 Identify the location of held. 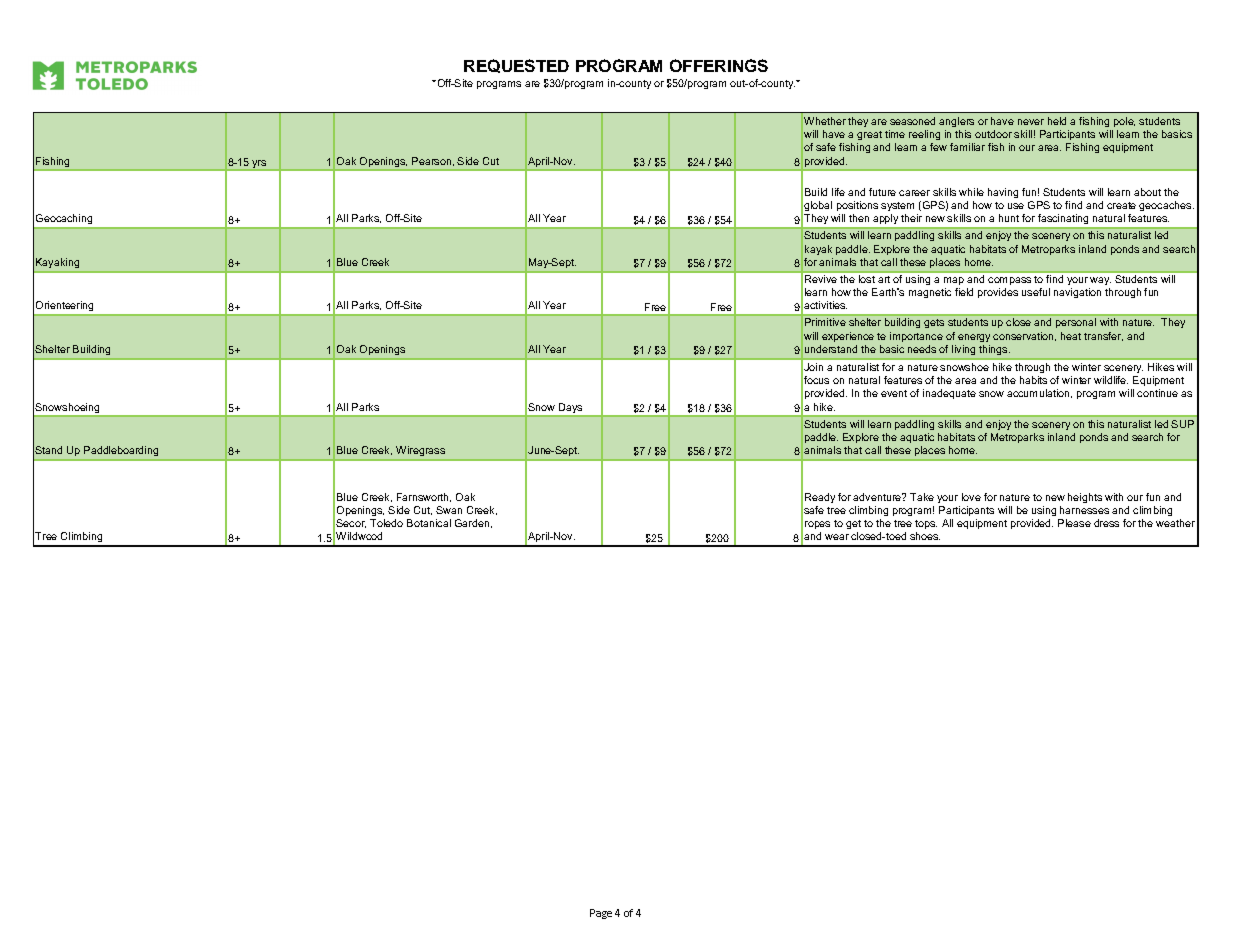
(1057, 121).
